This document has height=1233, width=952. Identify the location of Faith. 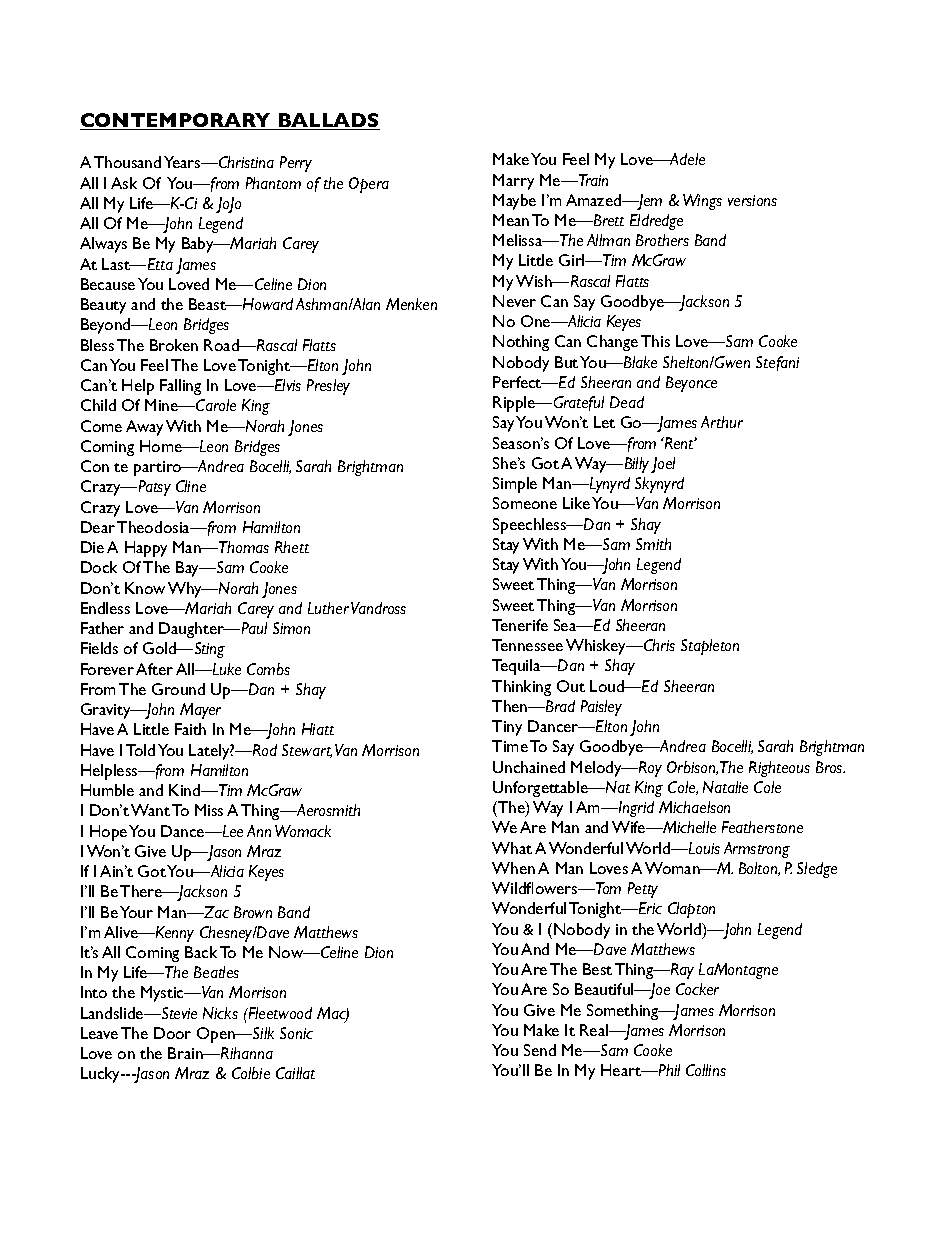
(190, 729).
